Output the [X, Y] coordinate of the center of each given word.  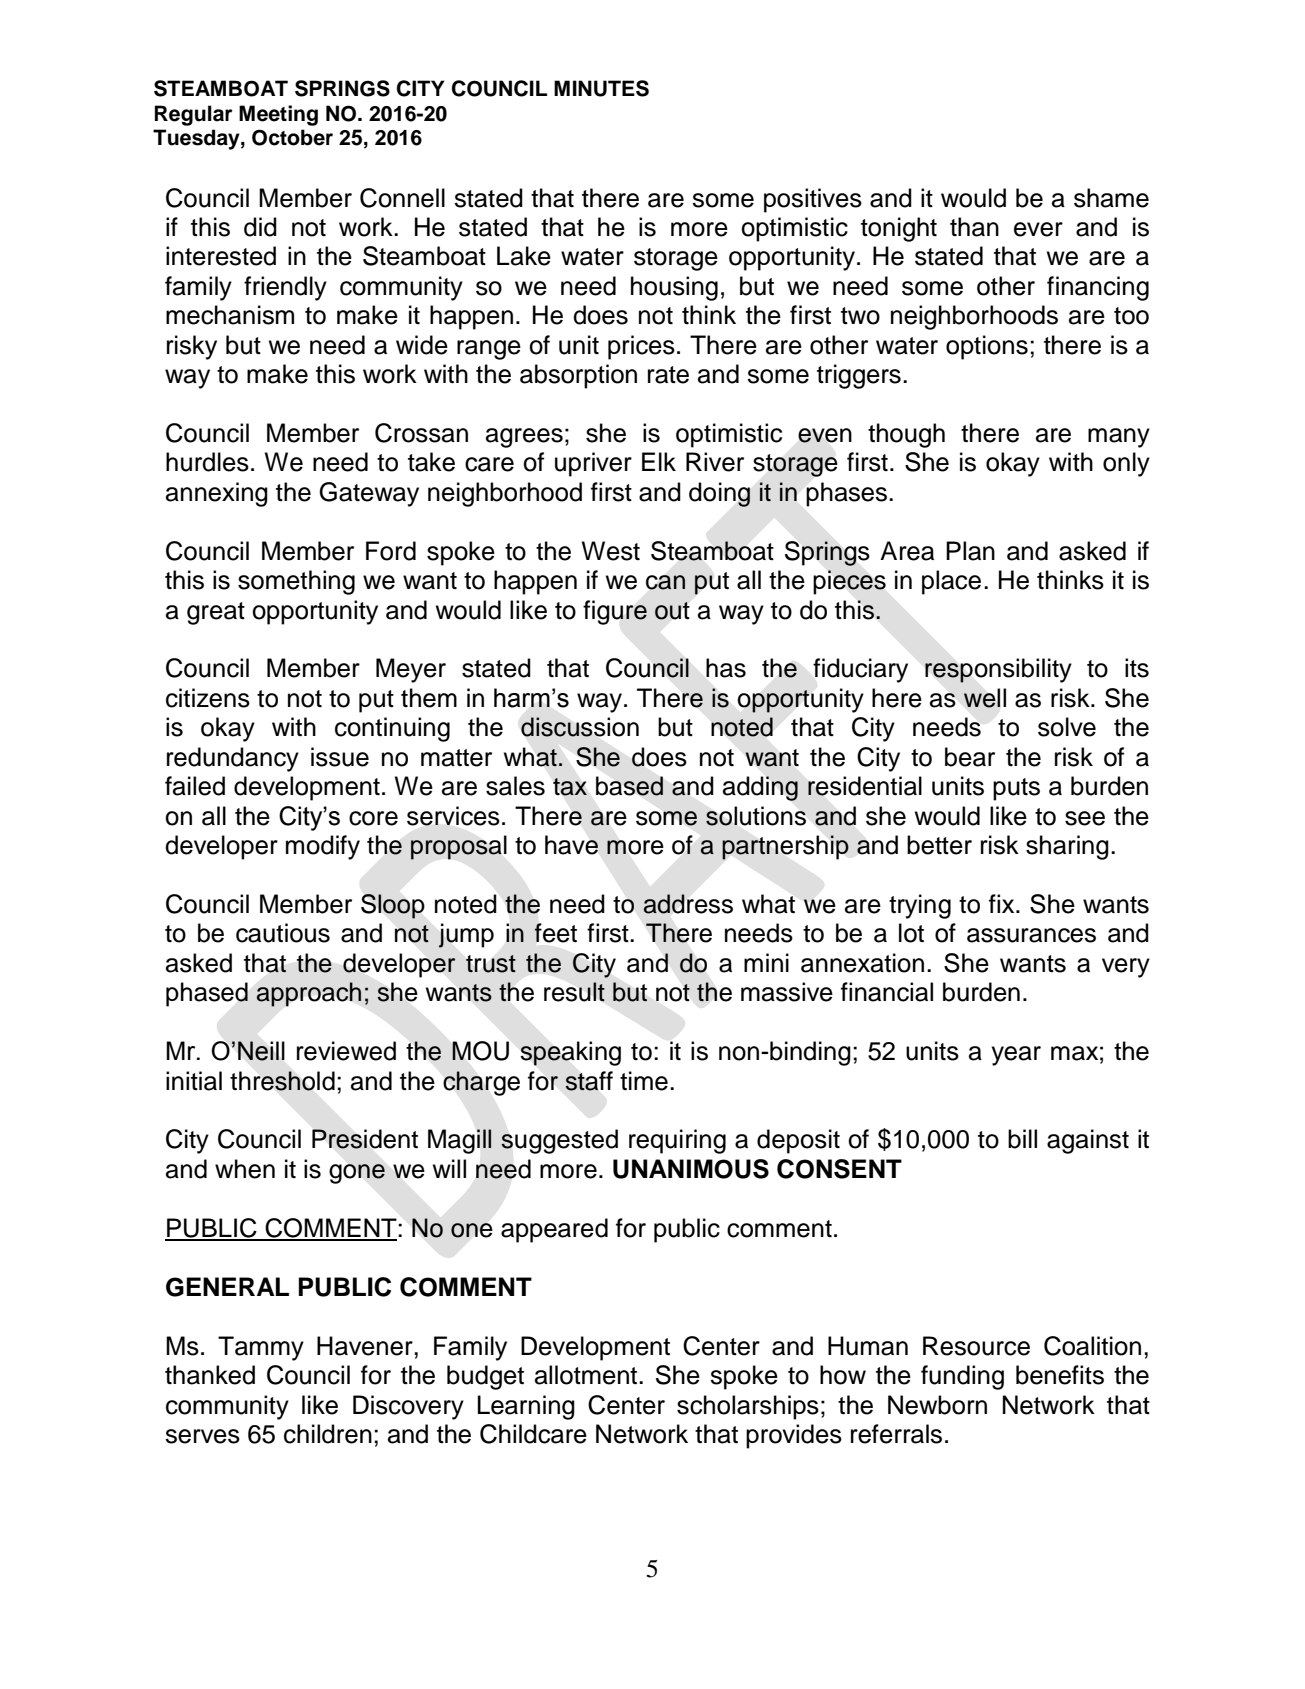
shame [1111, 198]
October [292, 137]
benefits [1060, 1375]
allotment [587, 1375]
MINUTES [601, 88]
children [328, 1434]
